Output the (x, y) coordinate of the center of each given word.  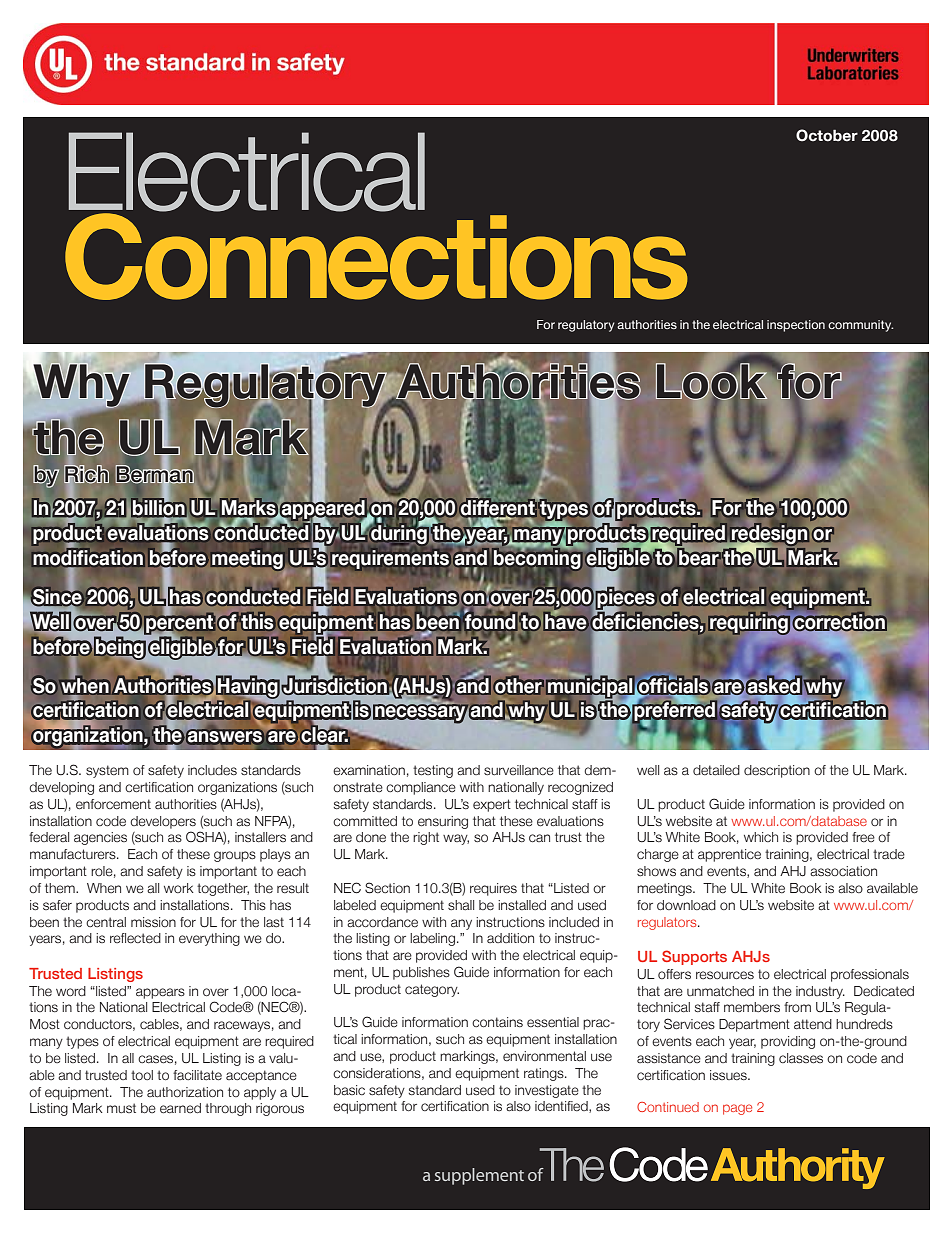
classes (801, 1058)
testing (433, 771)
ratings (545, 1074)
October (827, 135)
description (777, 771)
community (860, 326)
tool (142, 1075)
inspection (796, 326)
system (107, 771)
